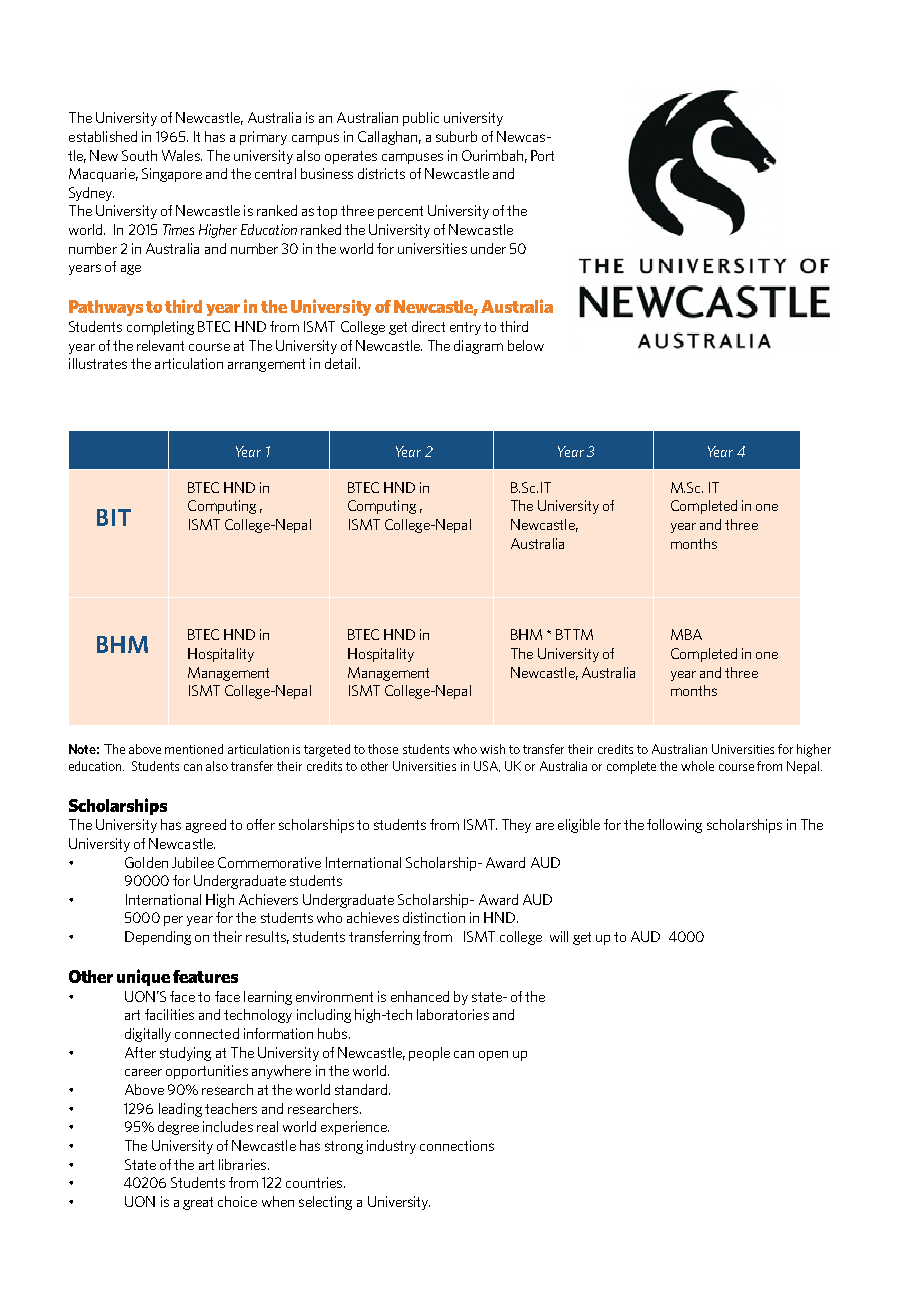 The height and width of the screenshot is (1308, 924). What do you see at coordinates (172, 175) in the screenshot?
I see `Singapore` at bounding box center [172, 175].
